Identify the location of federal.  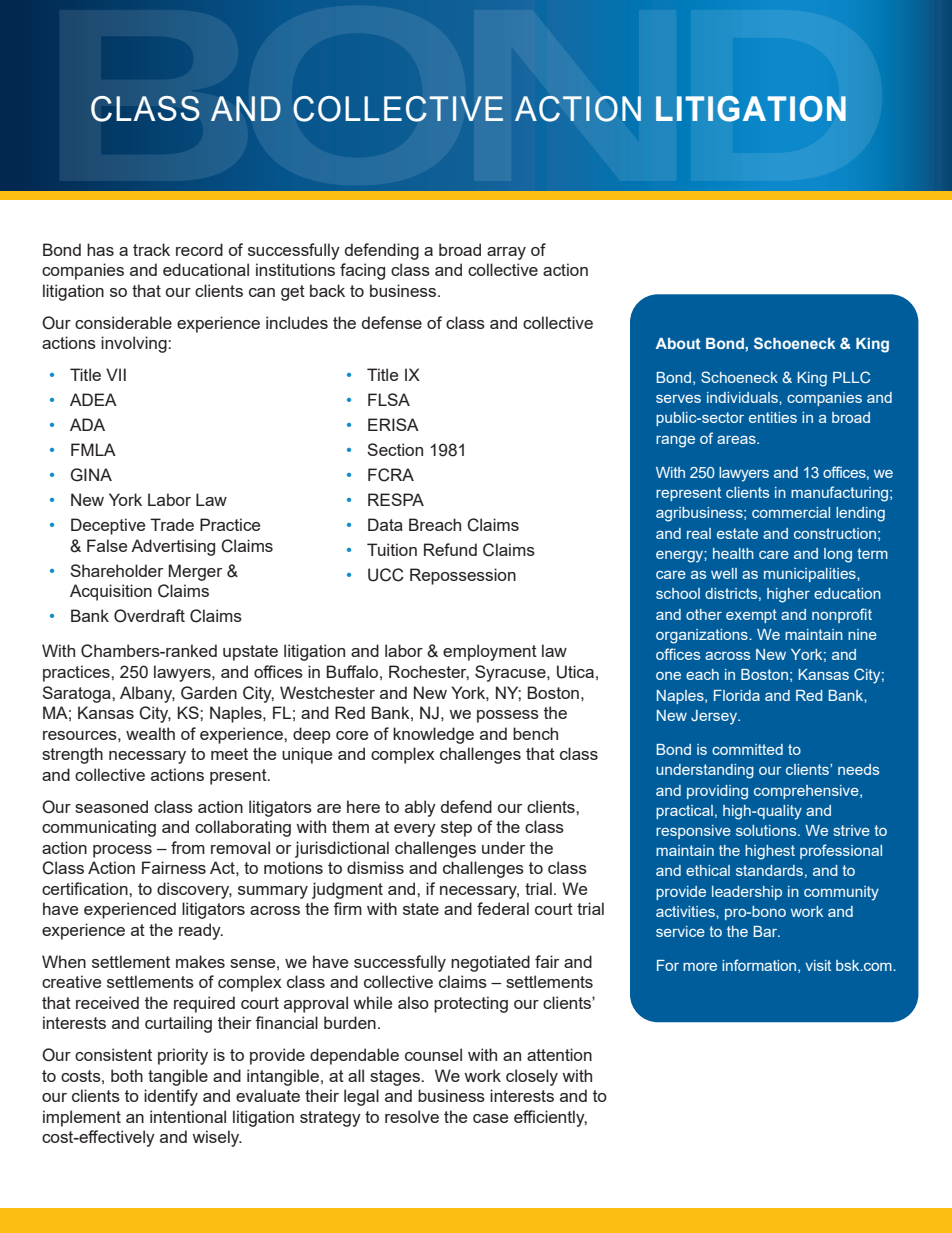
(503, 908).
